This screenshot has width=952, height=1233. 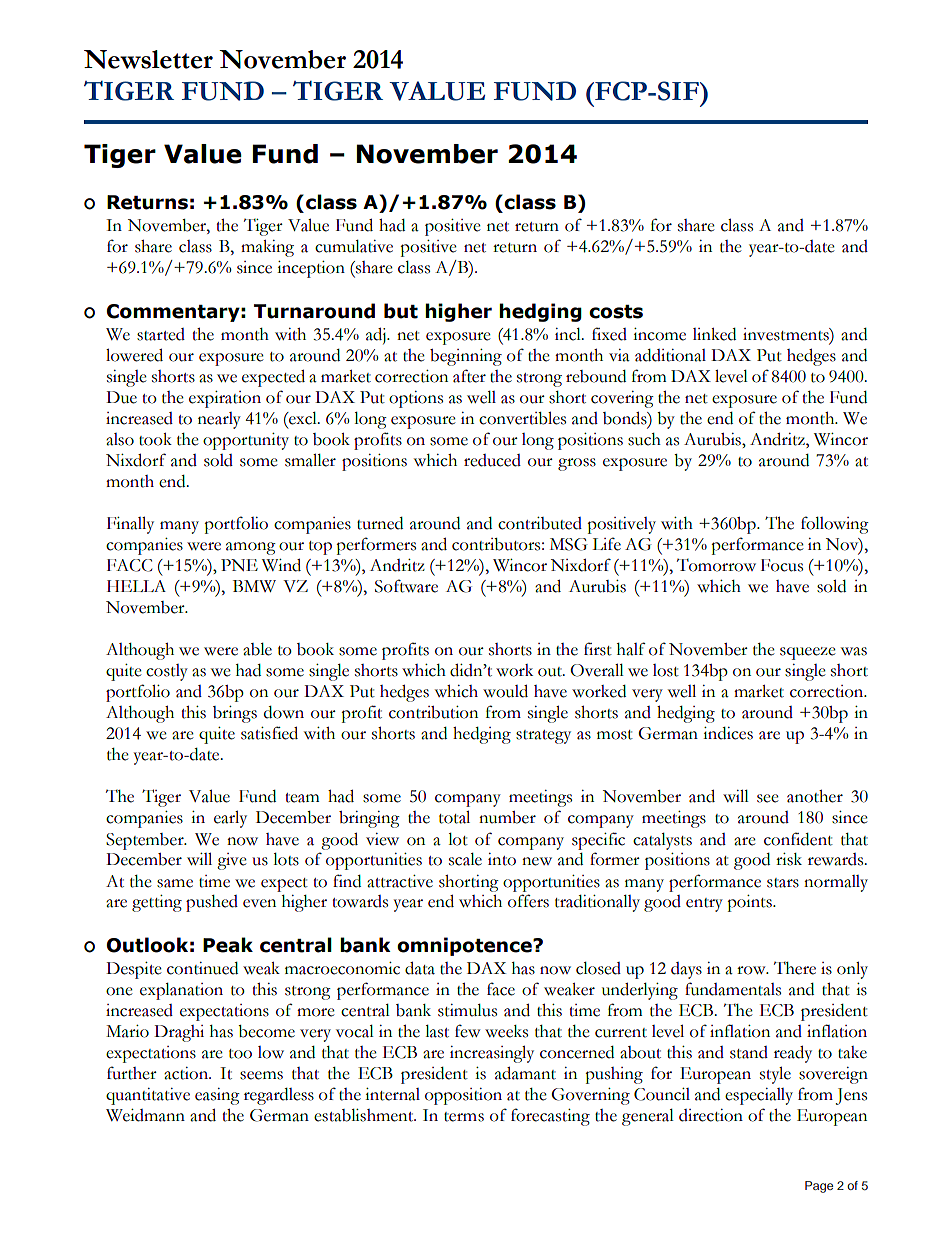 What do you see at coordinates (815, 796) in the screenshot?
I see `another` at bounding box center [815, 796].
